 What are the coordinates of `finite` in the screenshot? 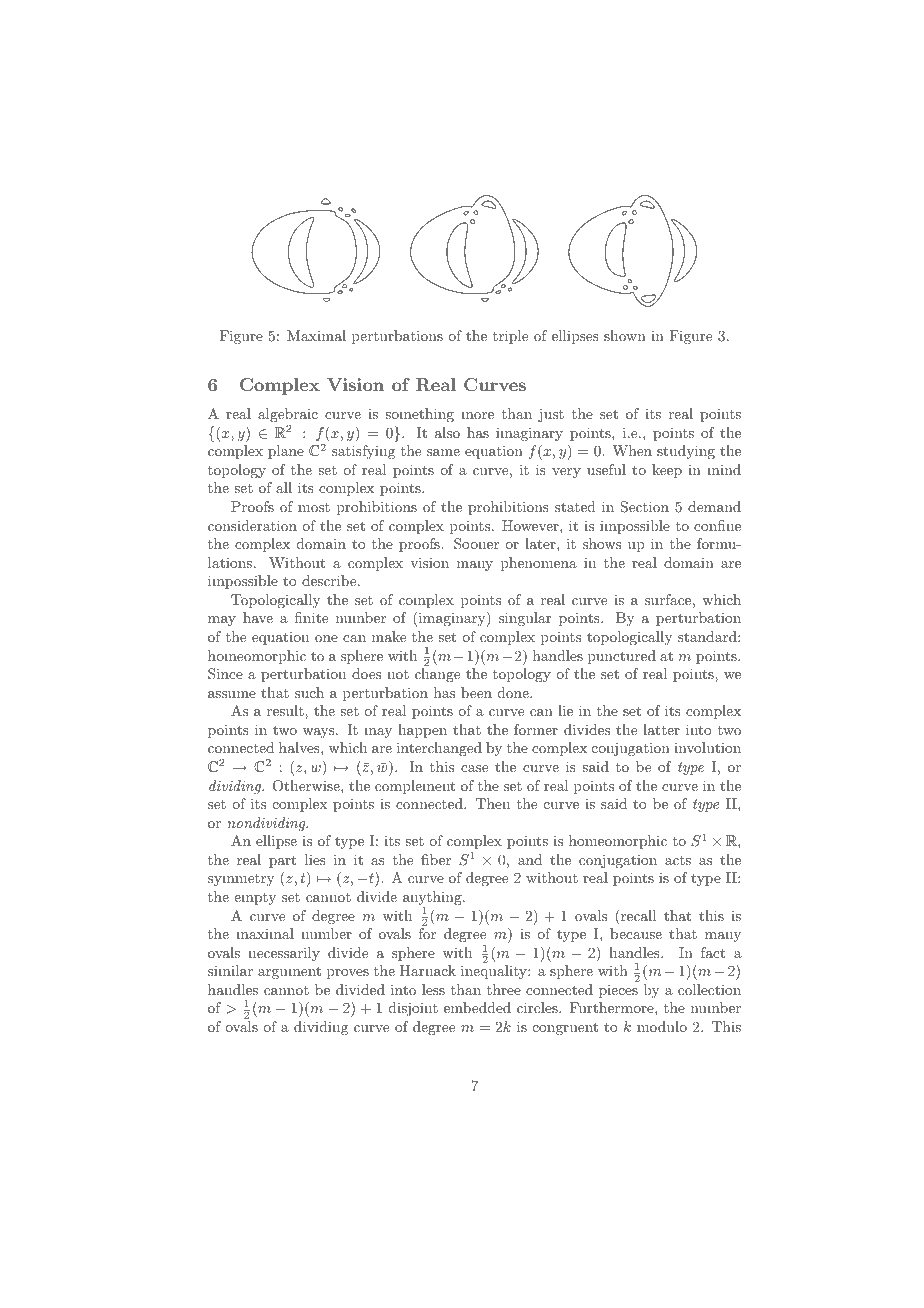 It's located at (311, 617).
